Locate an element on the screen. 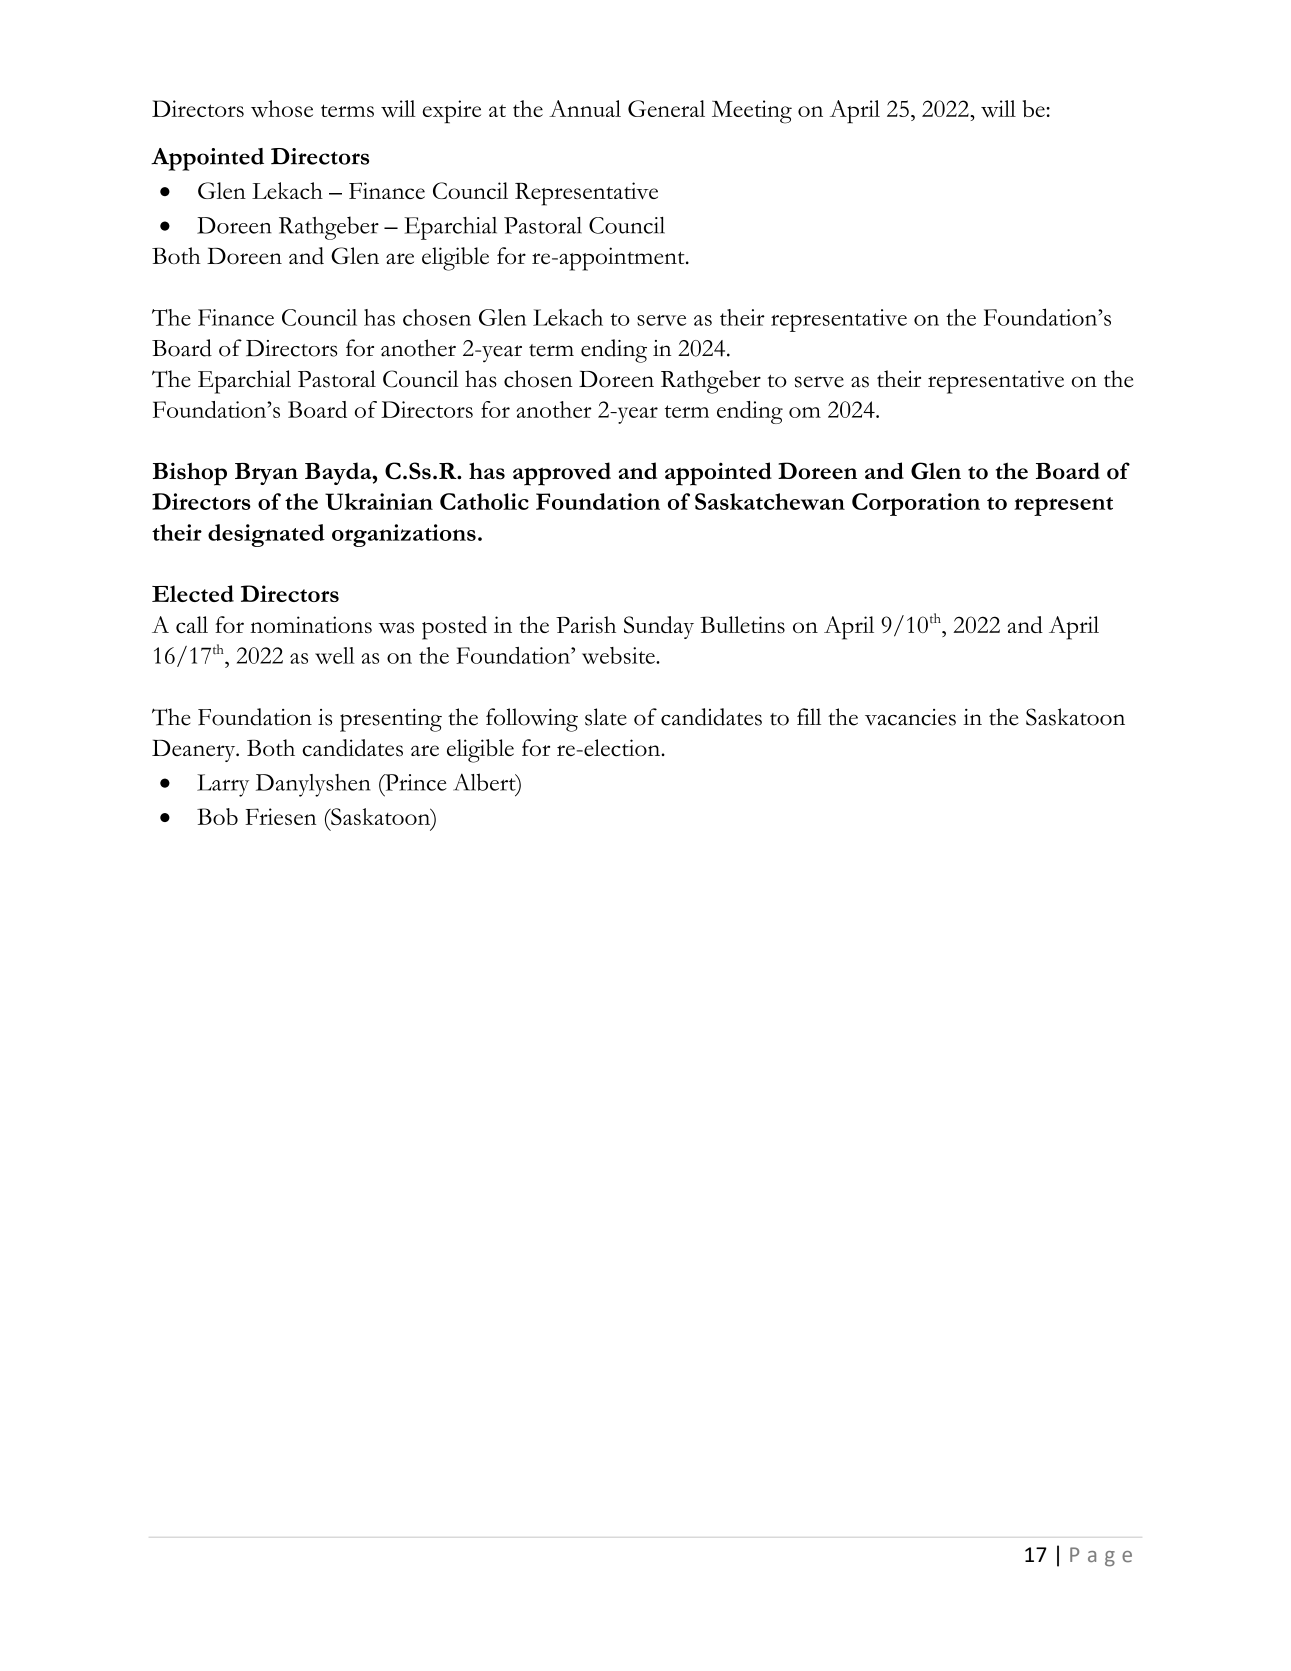 The width and height of the screenshot is (1291, 1671). Meeting is located at coordinates (752, 112).
